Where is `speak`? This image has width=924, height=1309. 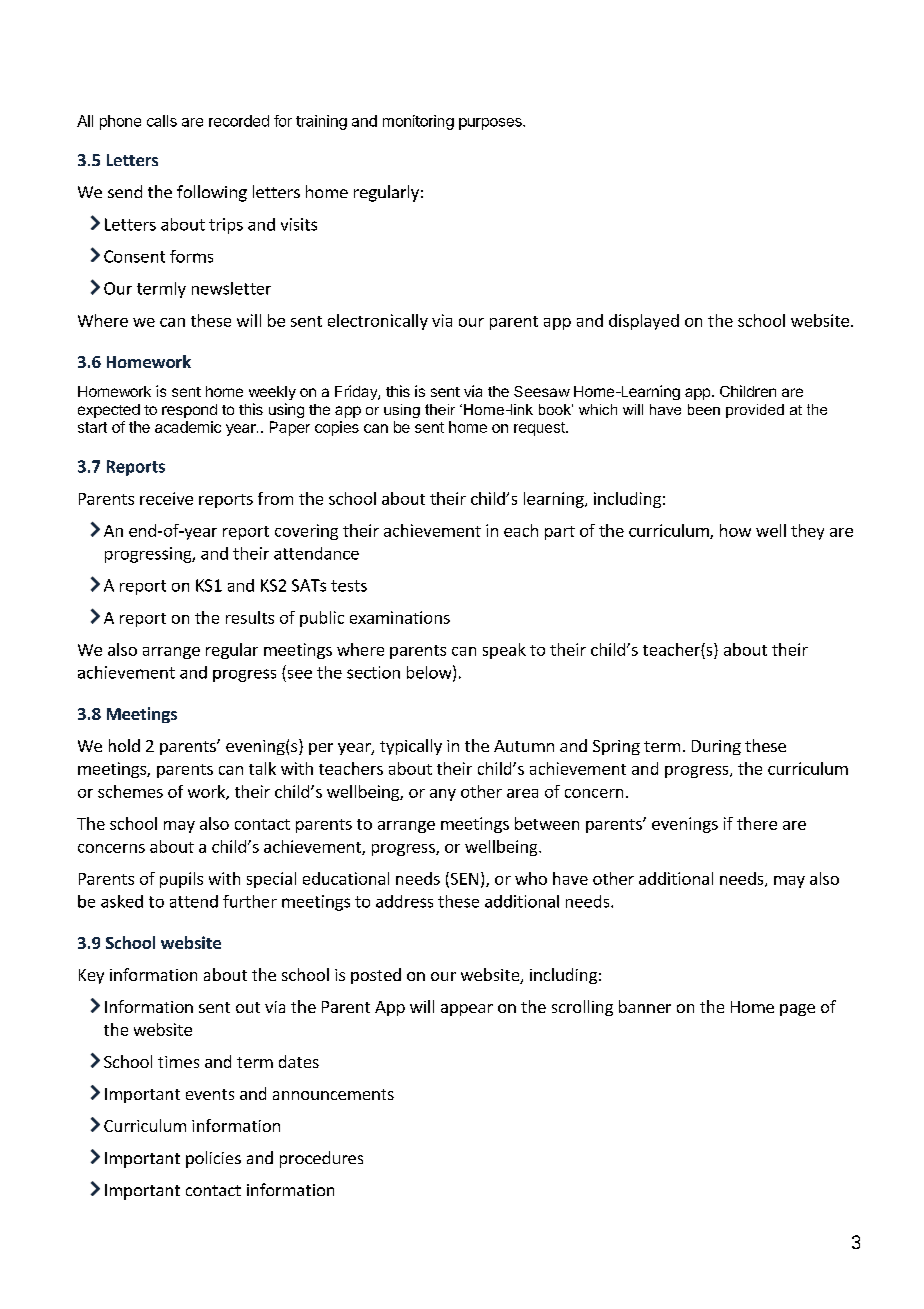 speak is located at coordinates (504, 651).
